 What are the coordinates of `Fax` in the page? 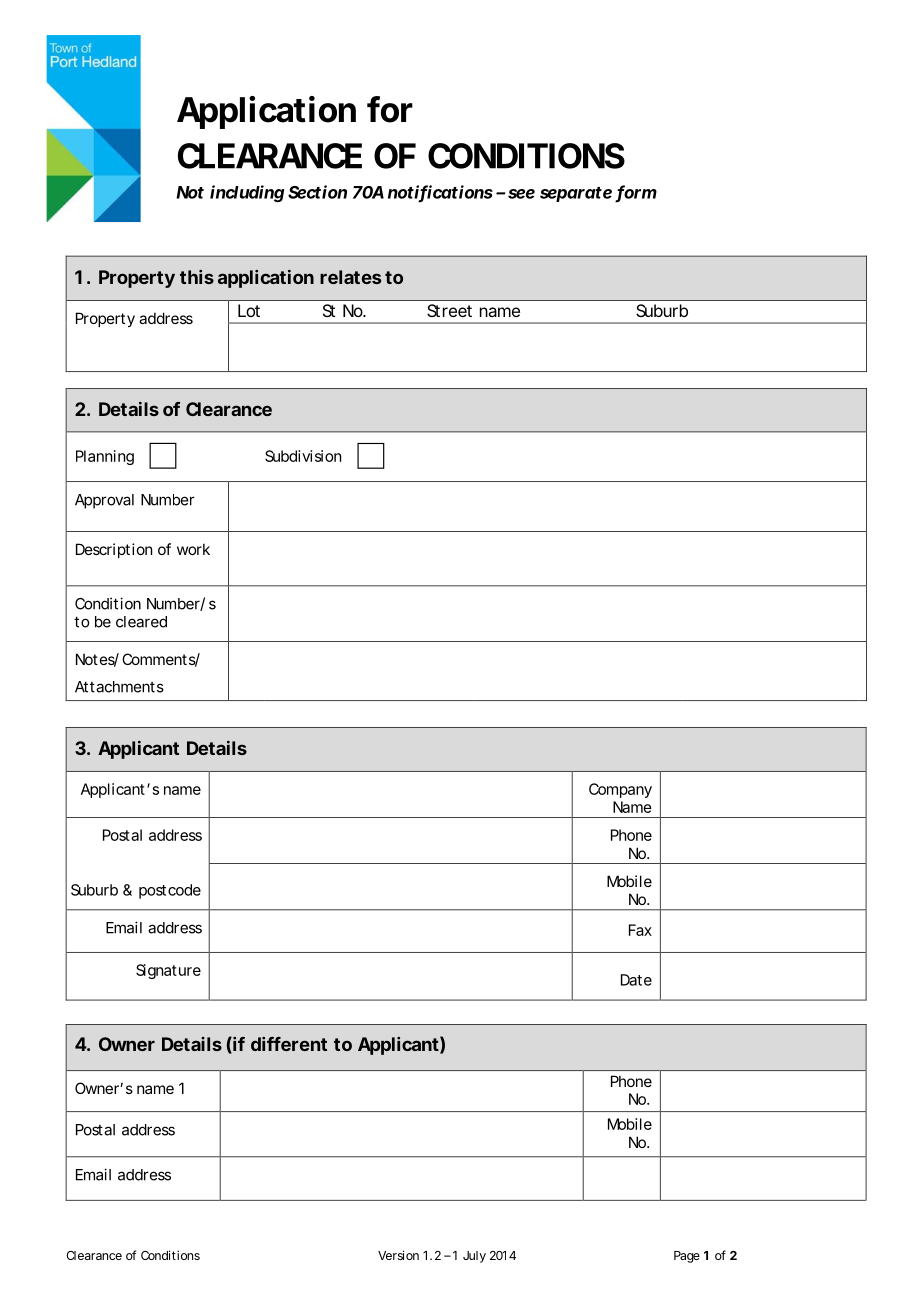 It's located at (640, 930).
